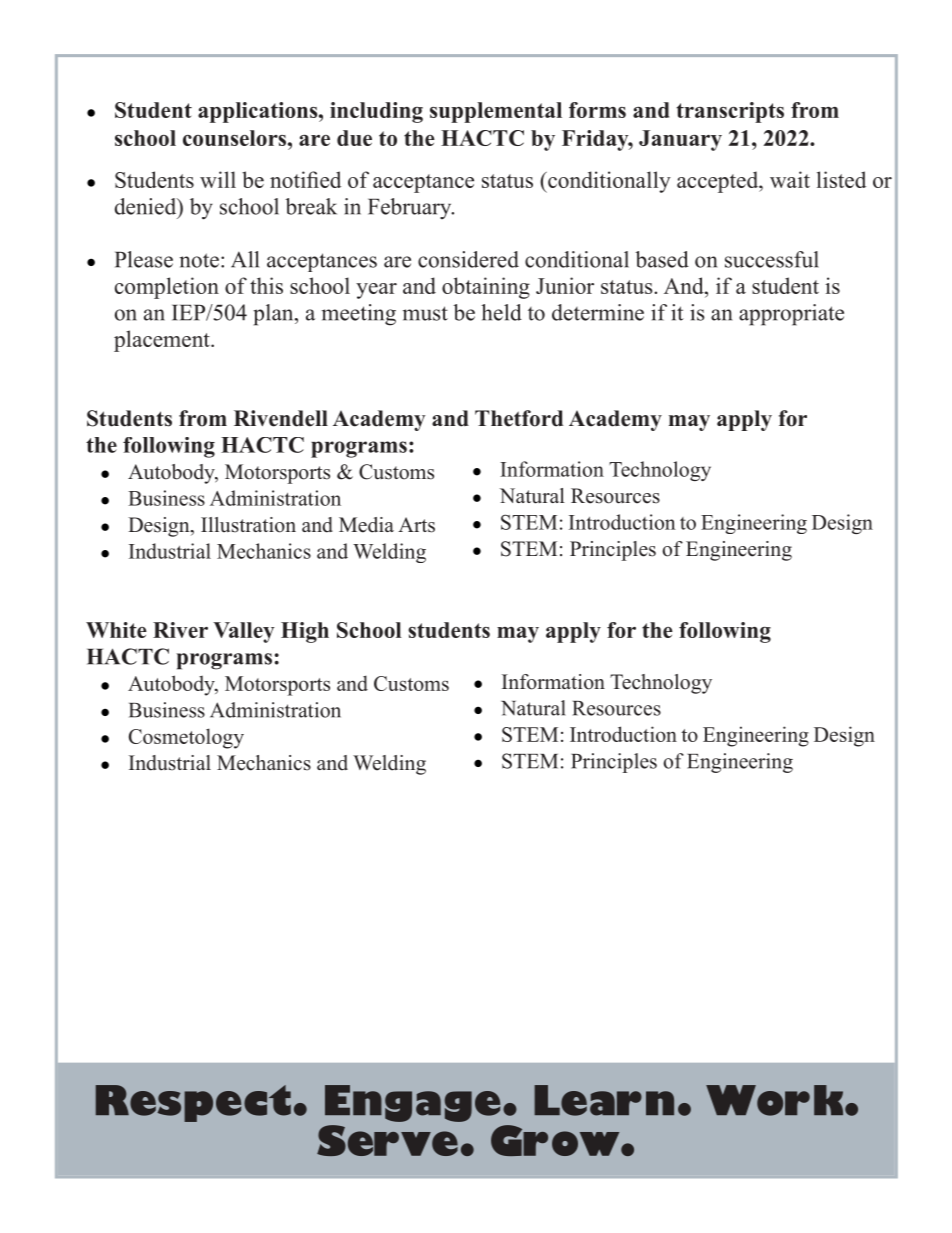  Describe the element at coordinates (305, 632) in the page. I see `High` at that location.
